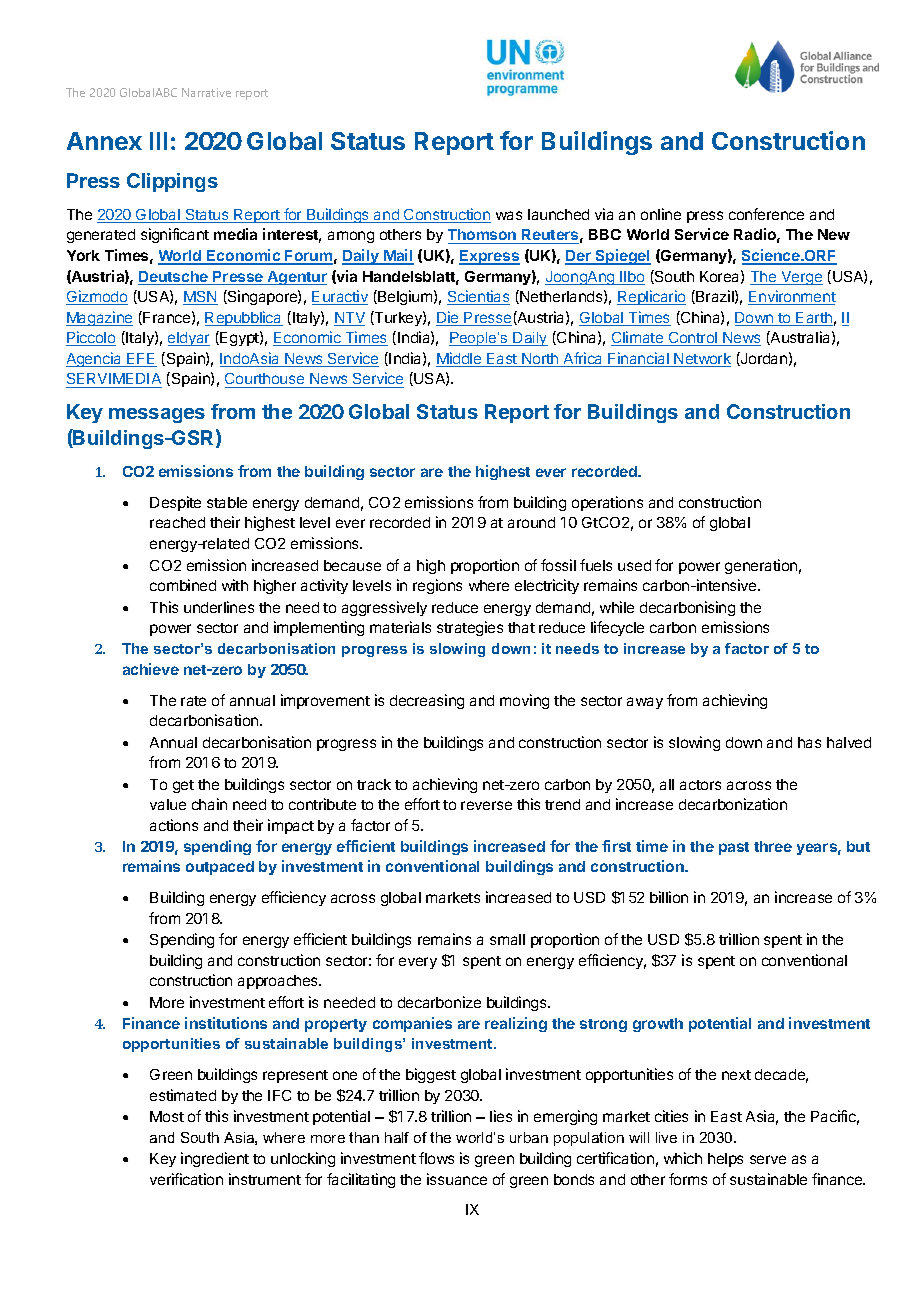  I want to click on value, so click(168, 804).
